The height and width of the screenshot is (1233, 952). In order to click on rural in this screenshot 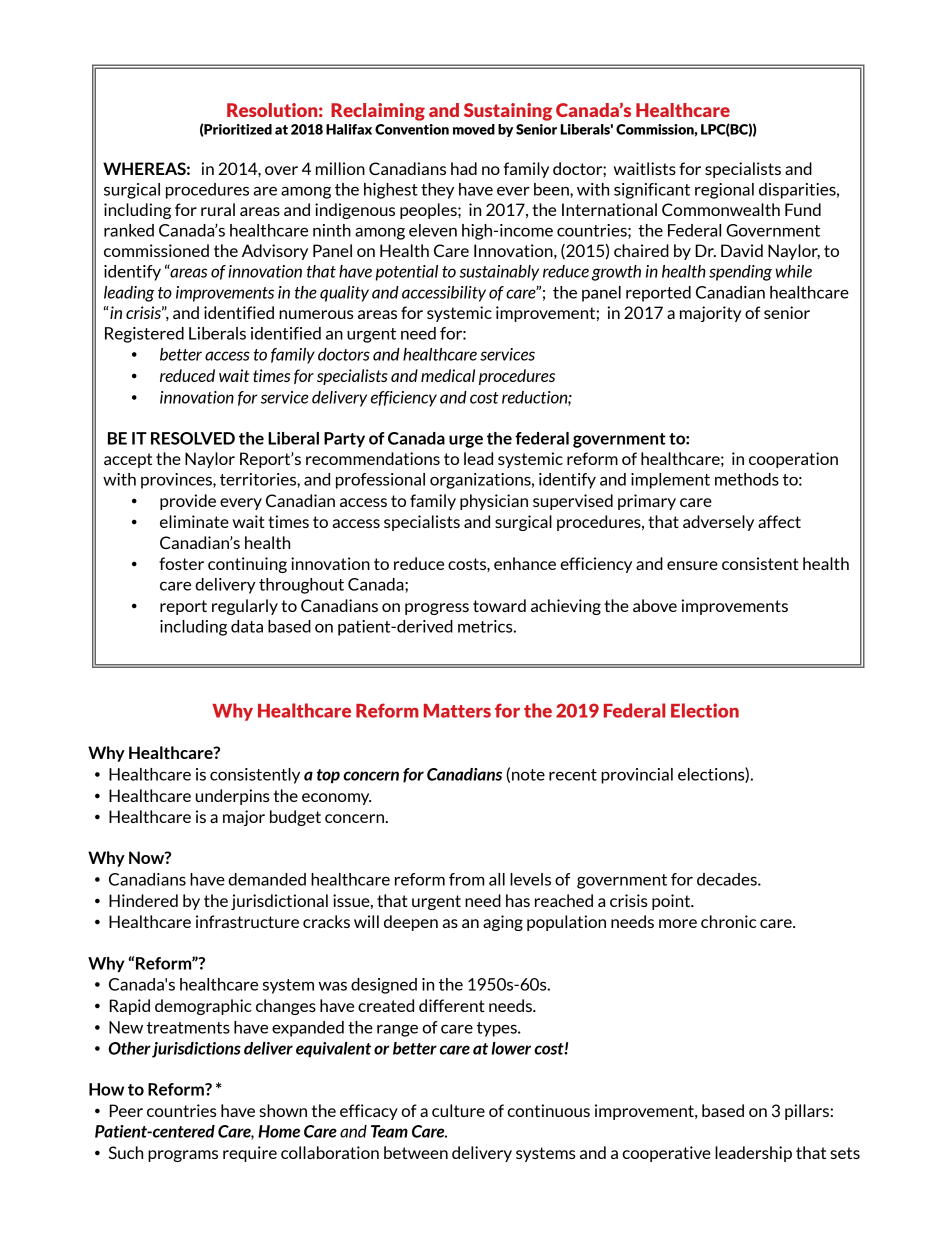, I will do `click(218, 209)`.
